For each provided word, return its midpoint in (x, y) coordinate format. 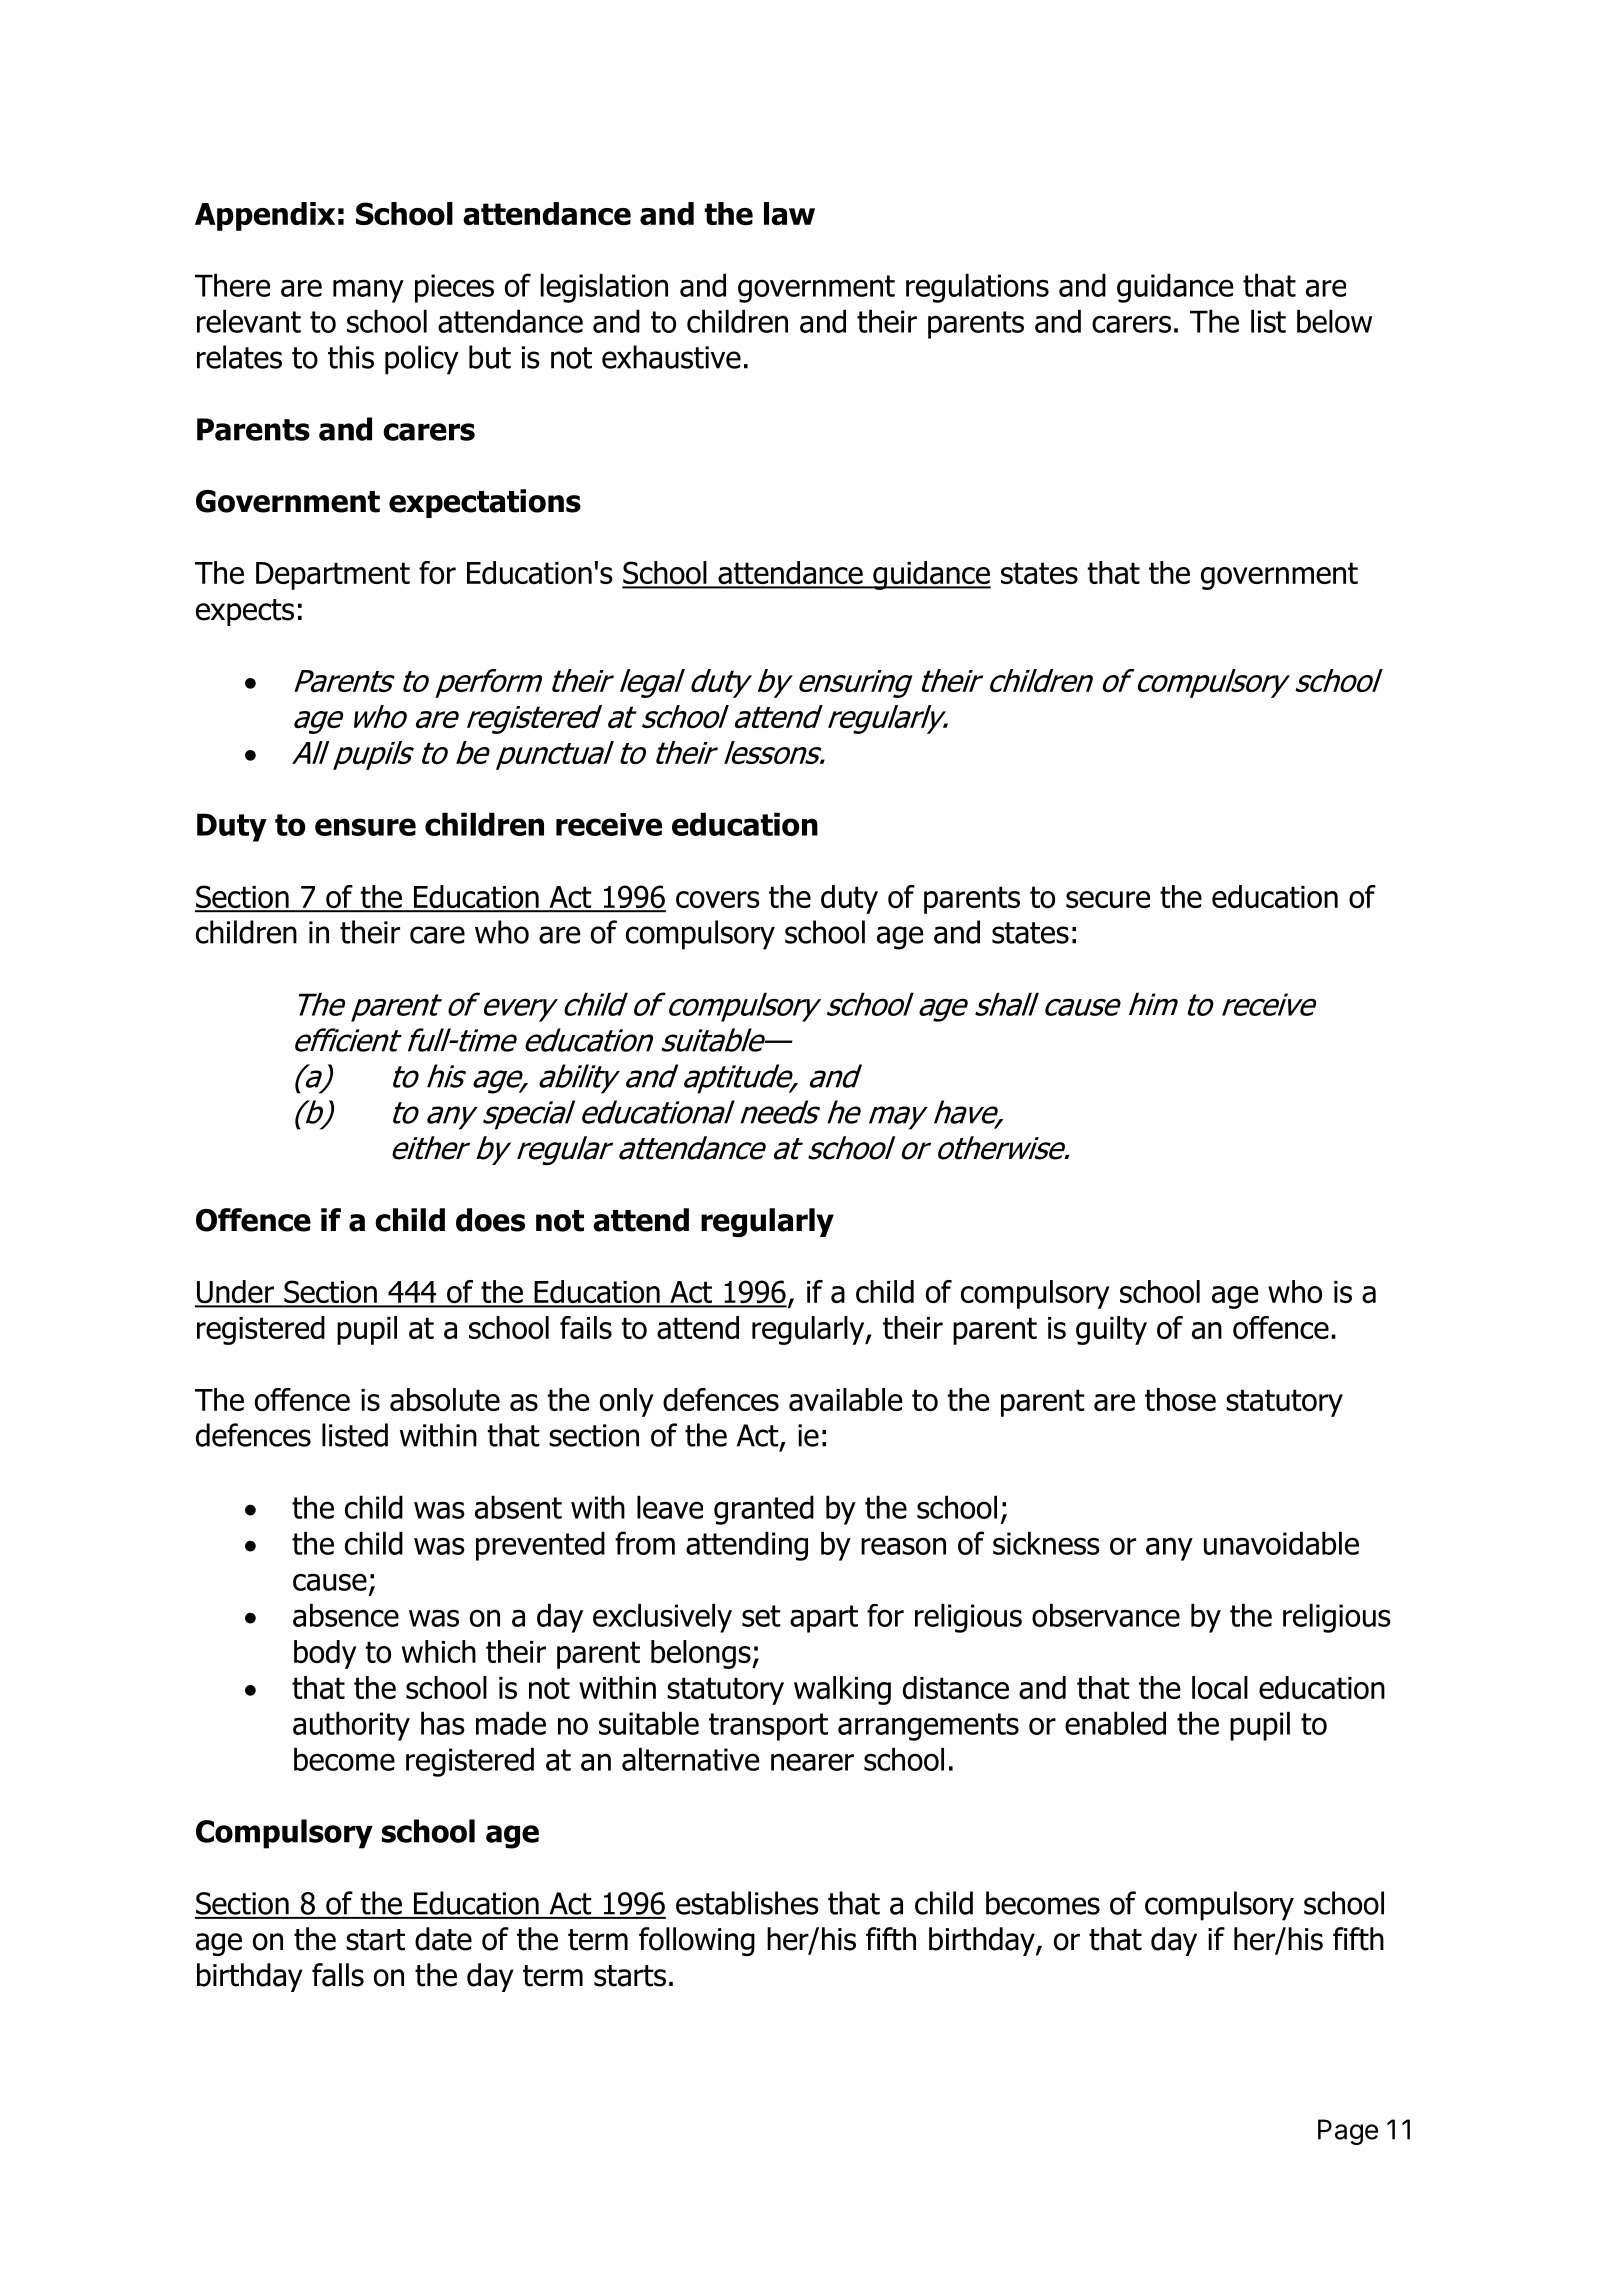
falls (338, 1975)
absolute (445, 1399)
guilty (1111, 1330)
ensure (365, 827)
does (490, 1220)
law (789, 213)
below (1334, 321)
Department (333, 576)
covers (718, 899)
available (845, 1399)
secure (1108, 899)
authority (351, 1726)
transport (768, 1727)
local (1220, 1687)
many (368, 291)
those (1180, 1399)
